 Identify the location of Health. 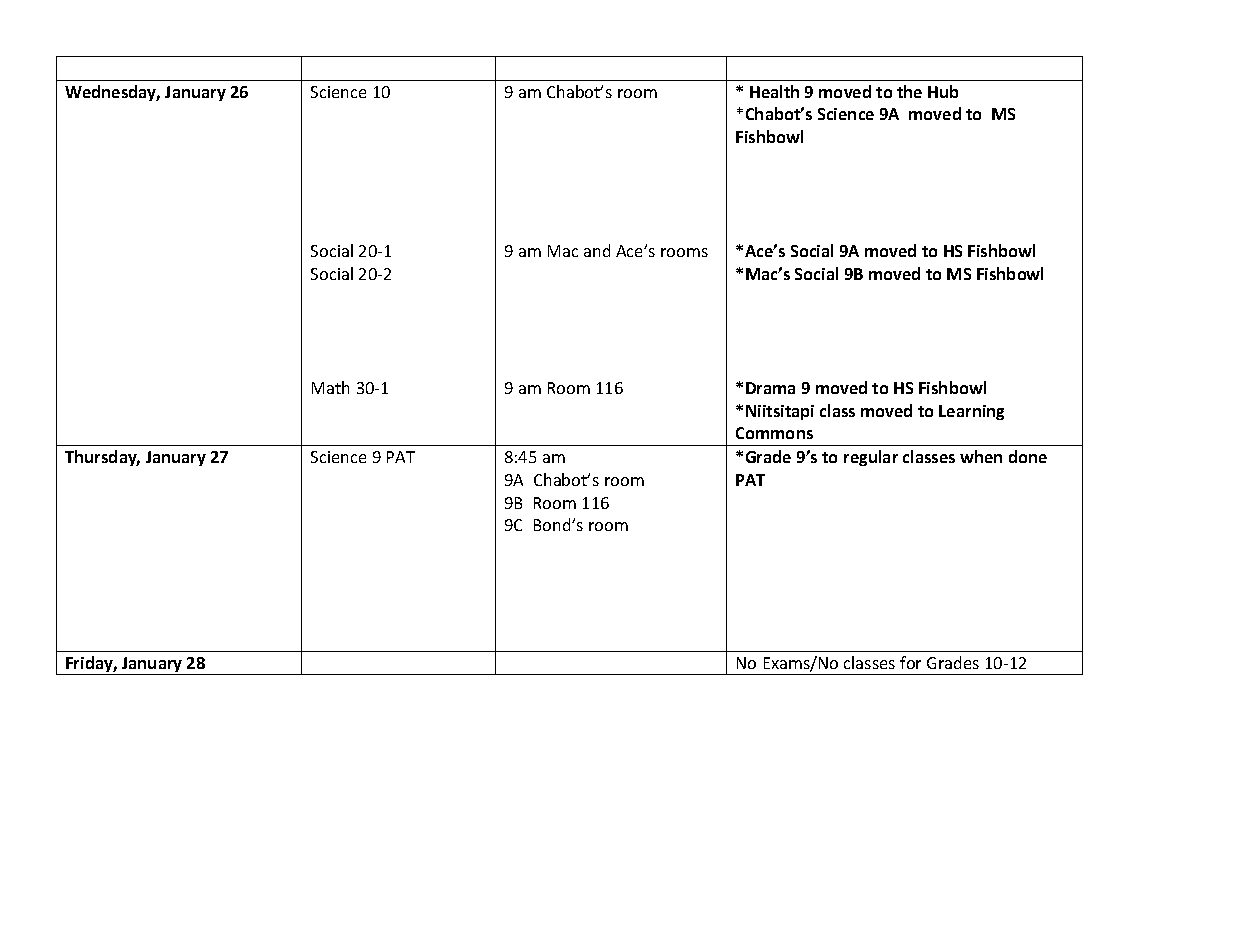
(774, 91).
